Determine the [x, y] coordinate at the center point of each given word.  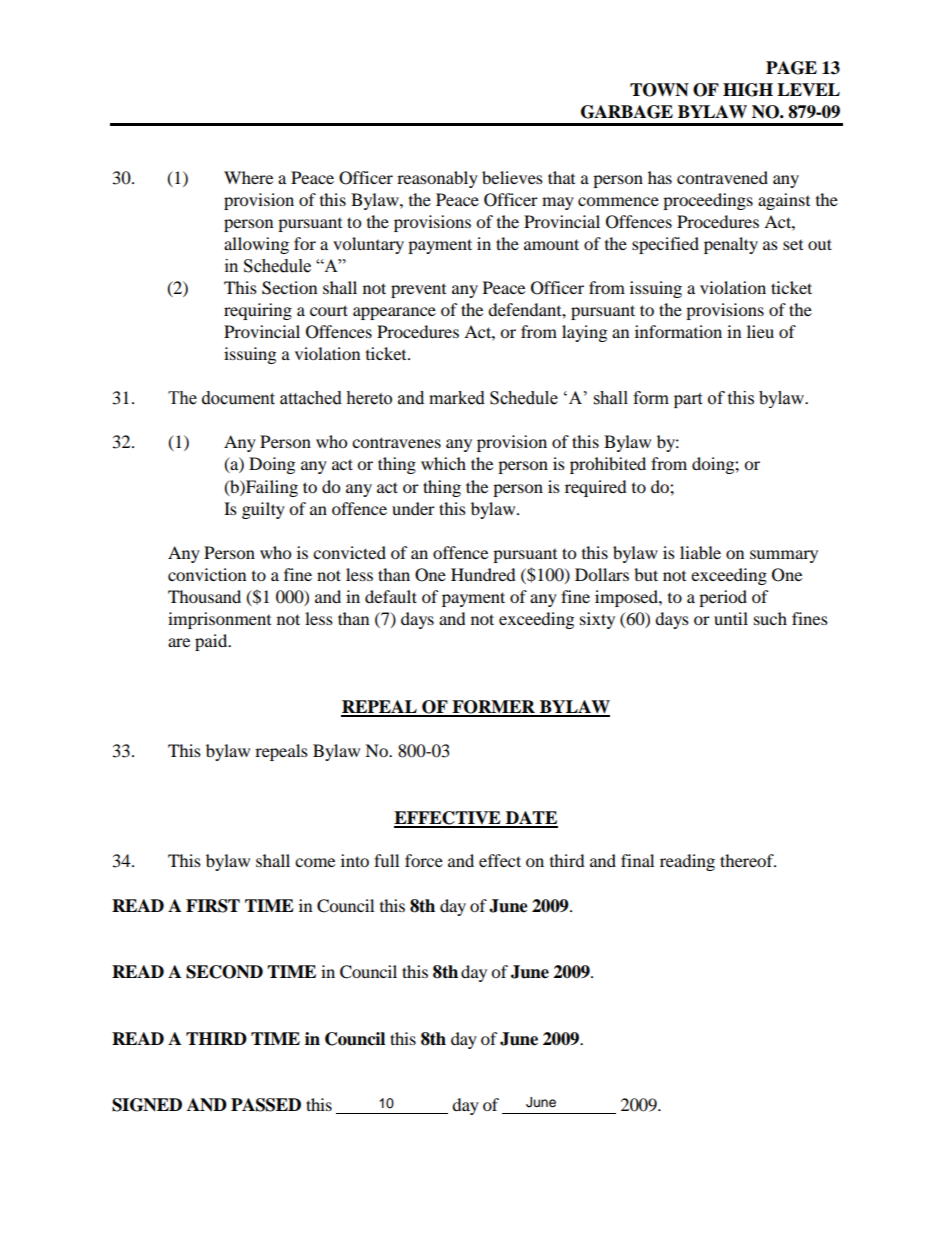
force [424, 860]
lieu [760, 331]
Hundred [483, 574]
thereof [748, 860]
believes [512, 177]
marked [457, 398]
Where [248, 177]
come [315, 862]
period [723, 598]
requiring [258, 311]
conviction [207, 574]
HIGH [748, 90]
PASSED [266, 1105]
